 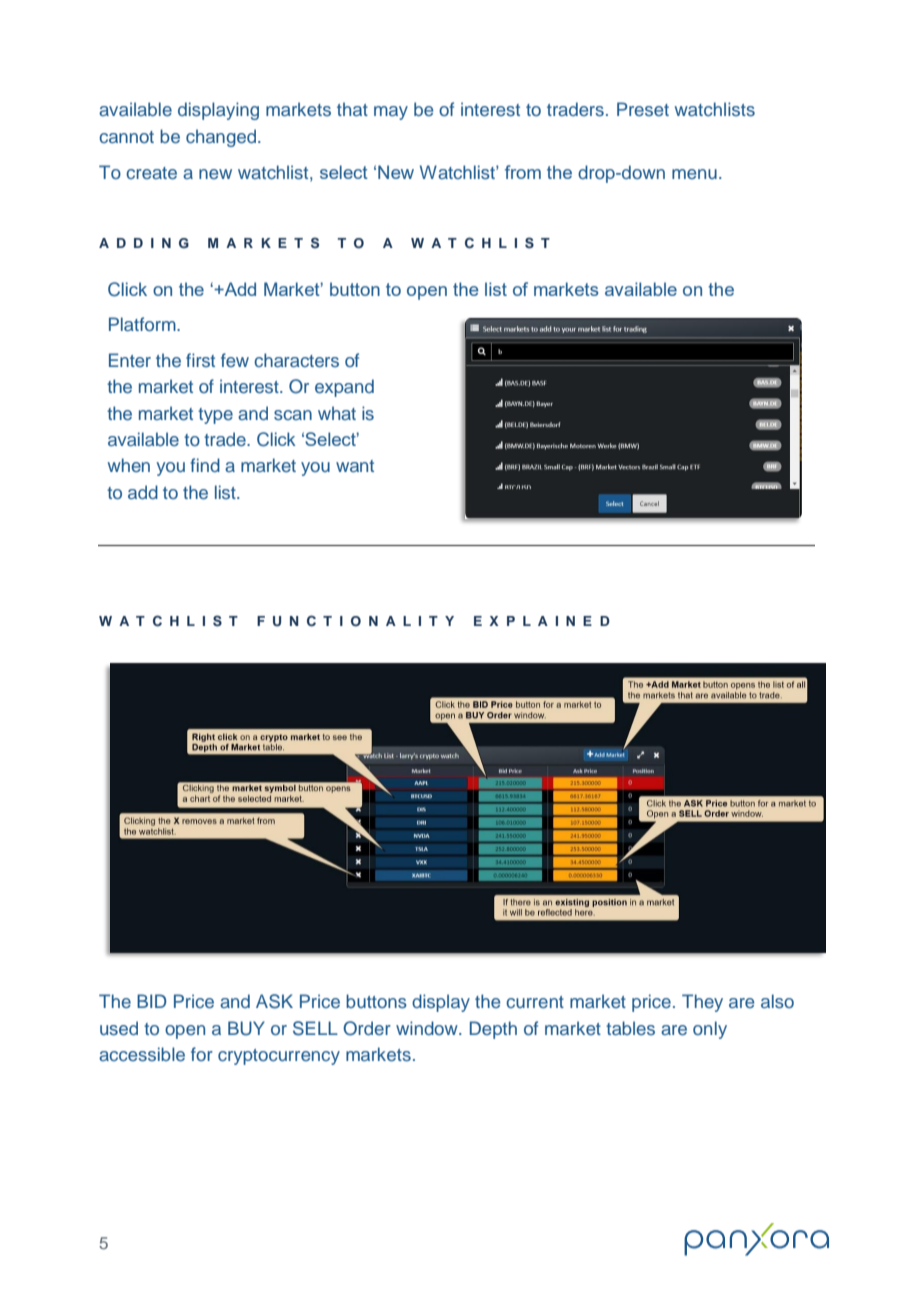 What do you see at coordinates (221, 138) in the screenshot?
I see `changed` at bounding box center [221, 138].
